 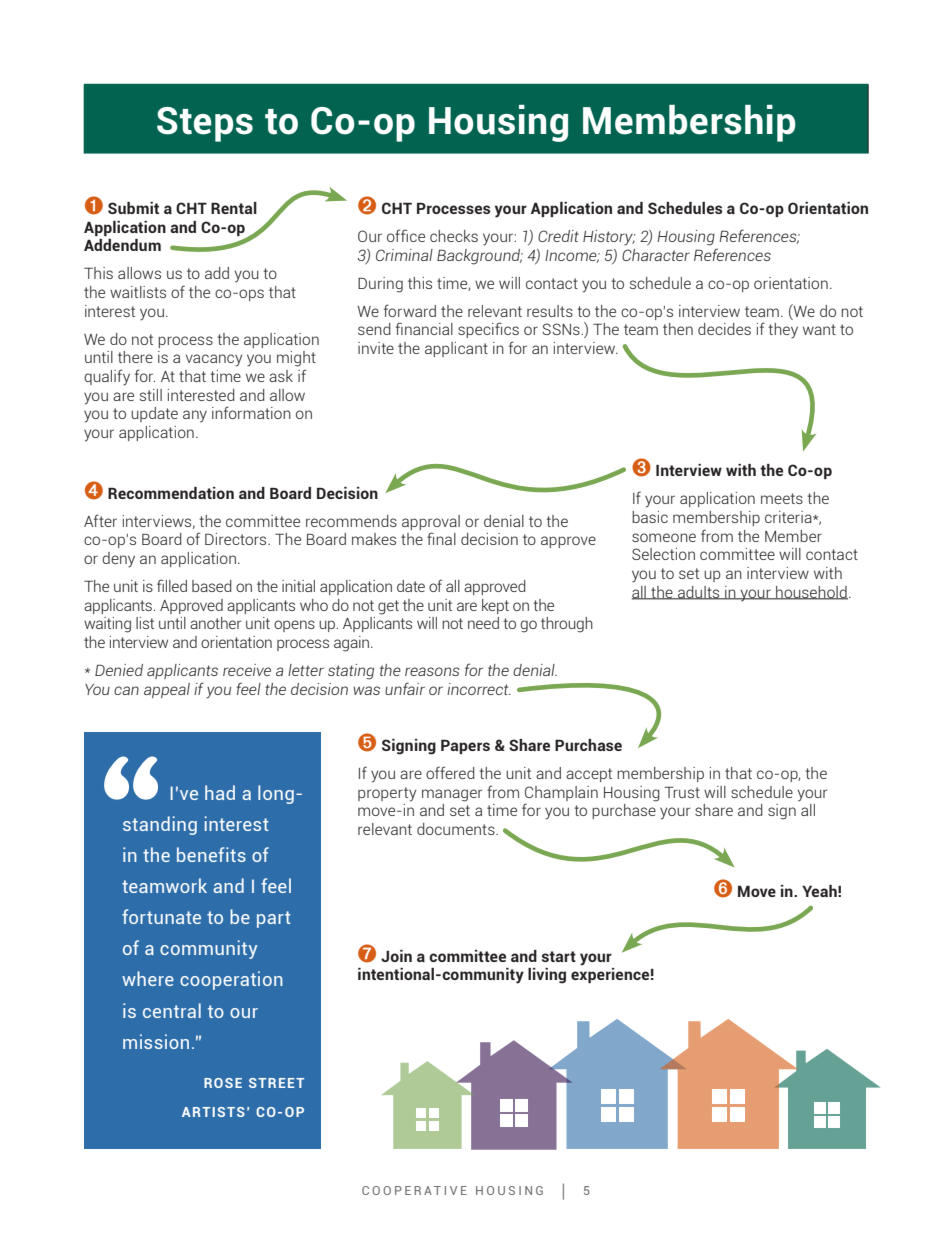 What do you see at coordinates (156, 1041) in the screenshot?
I see `mission` at bounding box center [156, 1041].
